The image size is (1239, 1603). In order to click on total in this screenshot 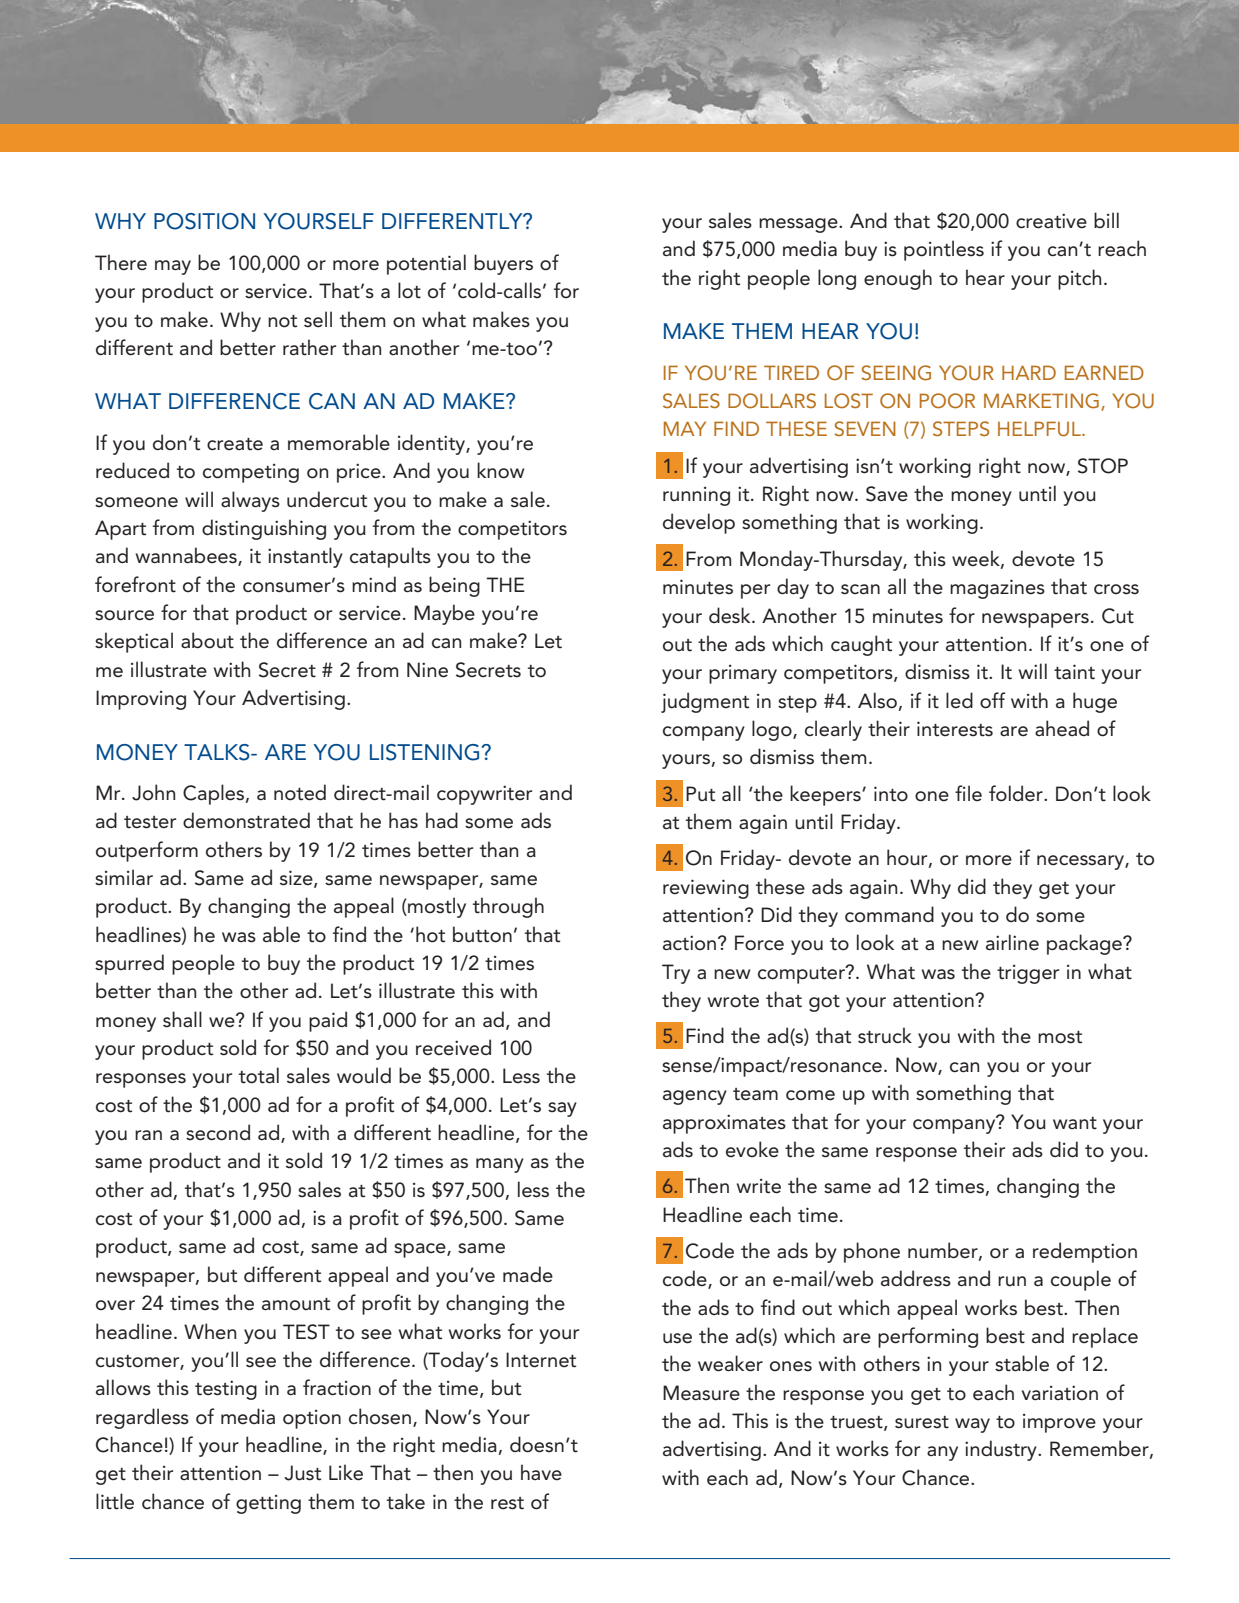, I will do `click(259, 1075)`.
